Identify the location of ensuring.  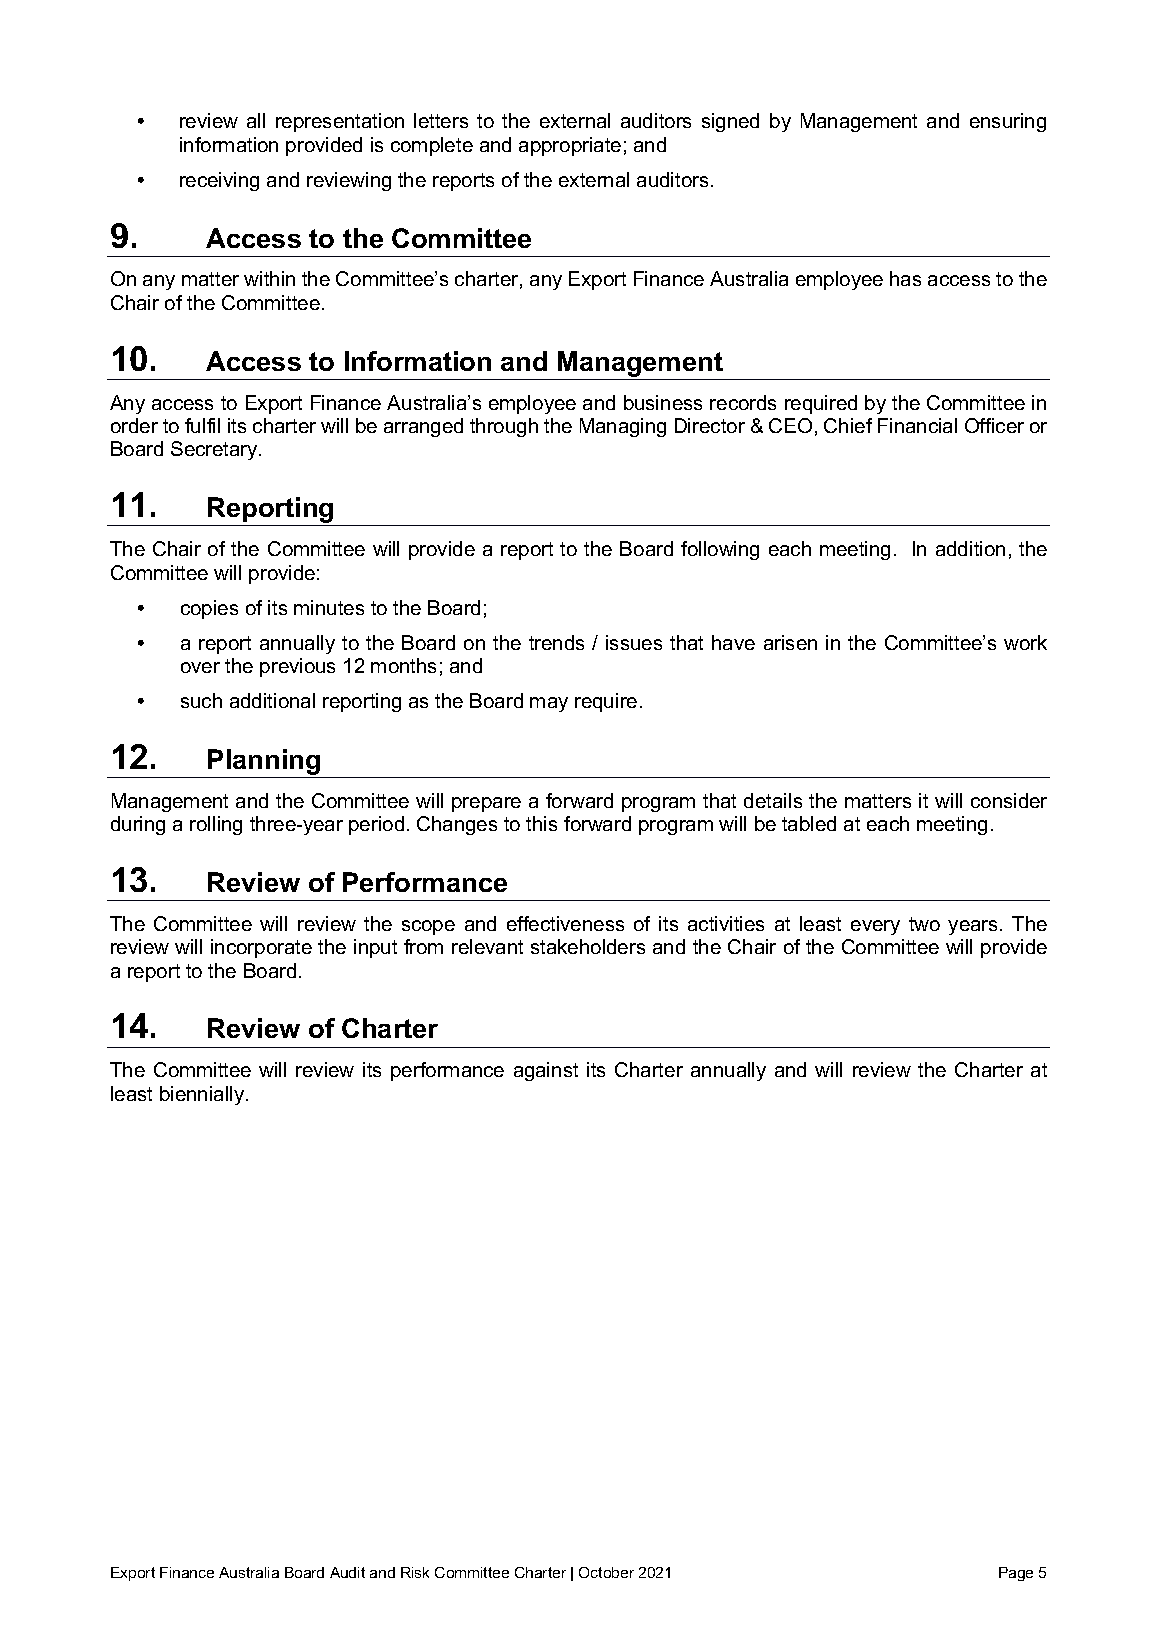
(1008, 122).
